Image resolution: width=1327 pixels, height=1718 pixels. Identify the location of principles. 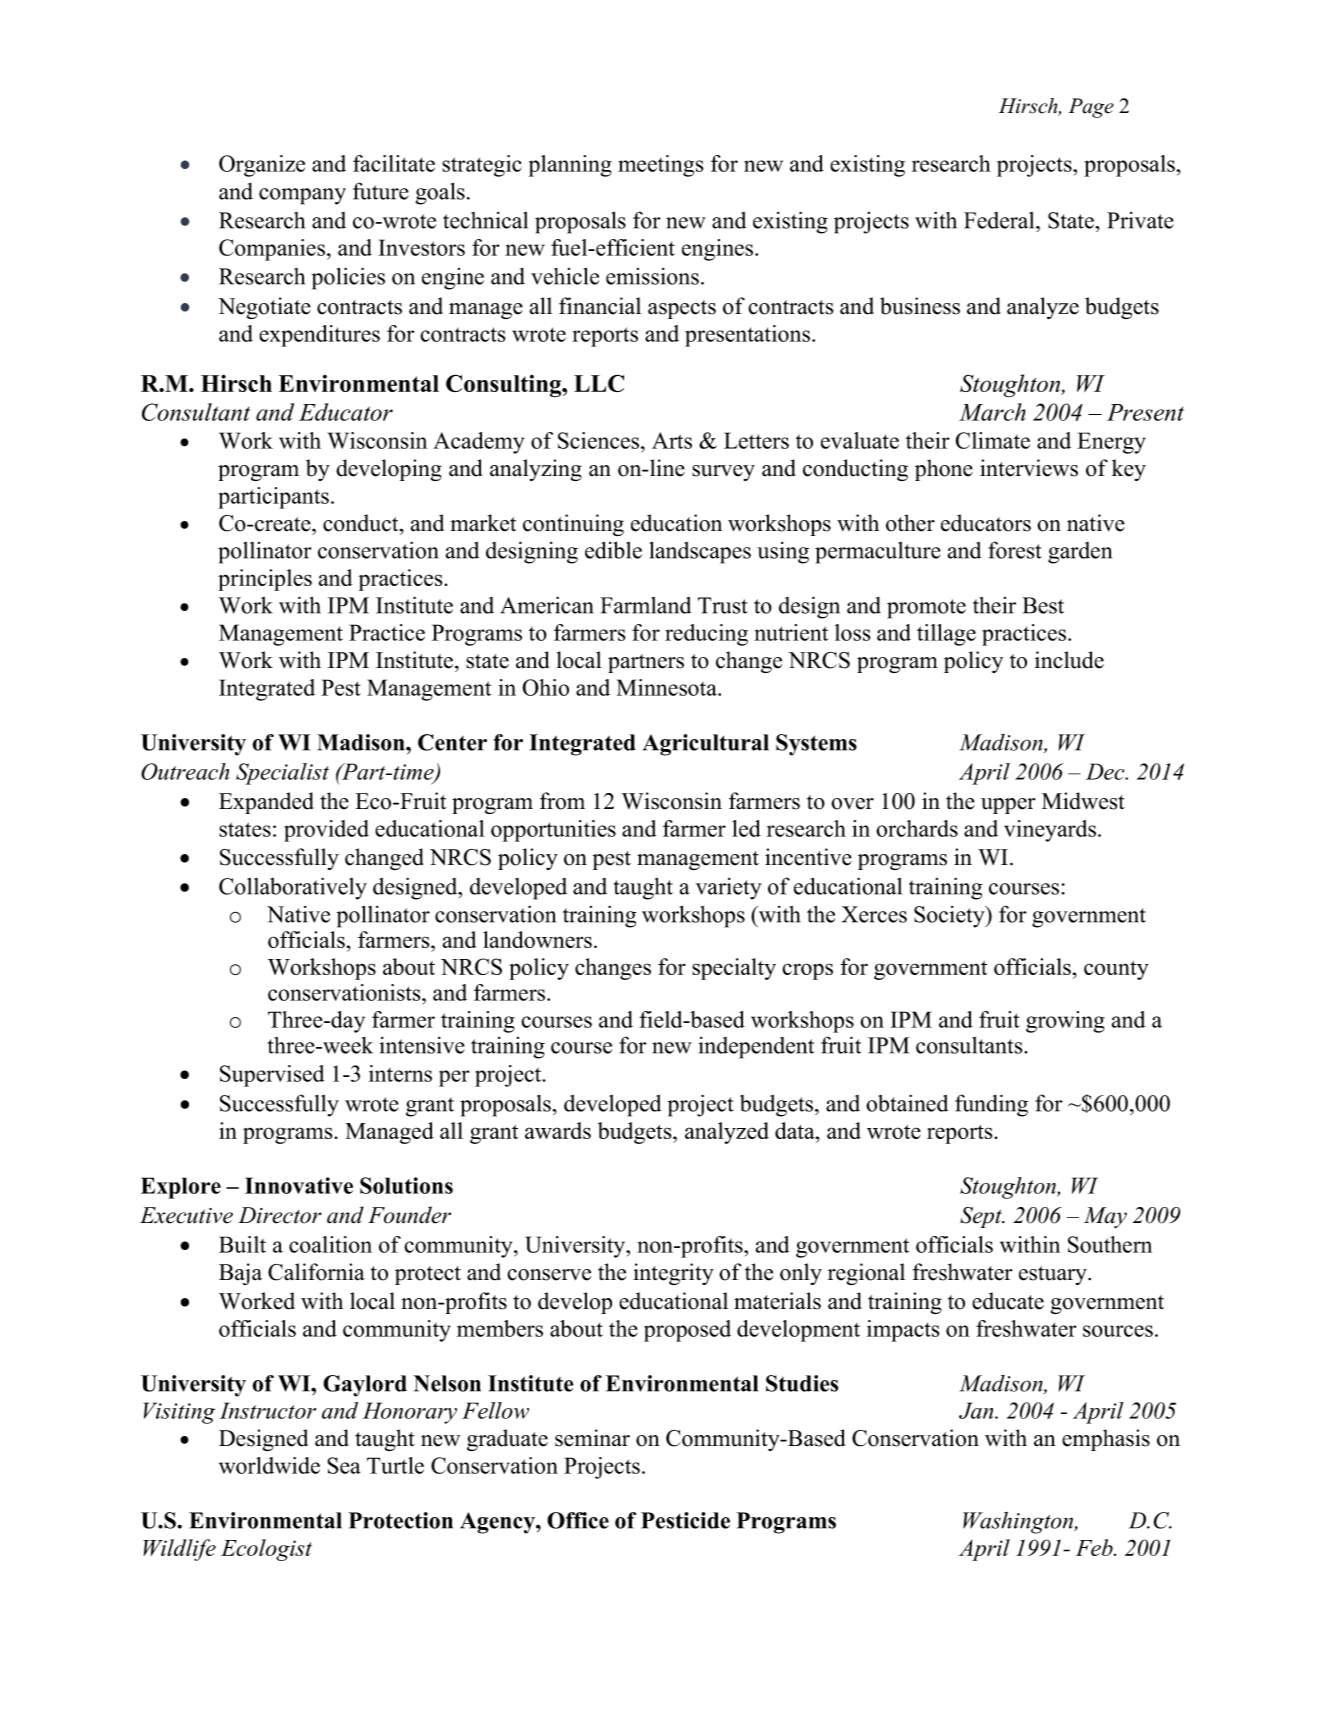
(265, 580).
